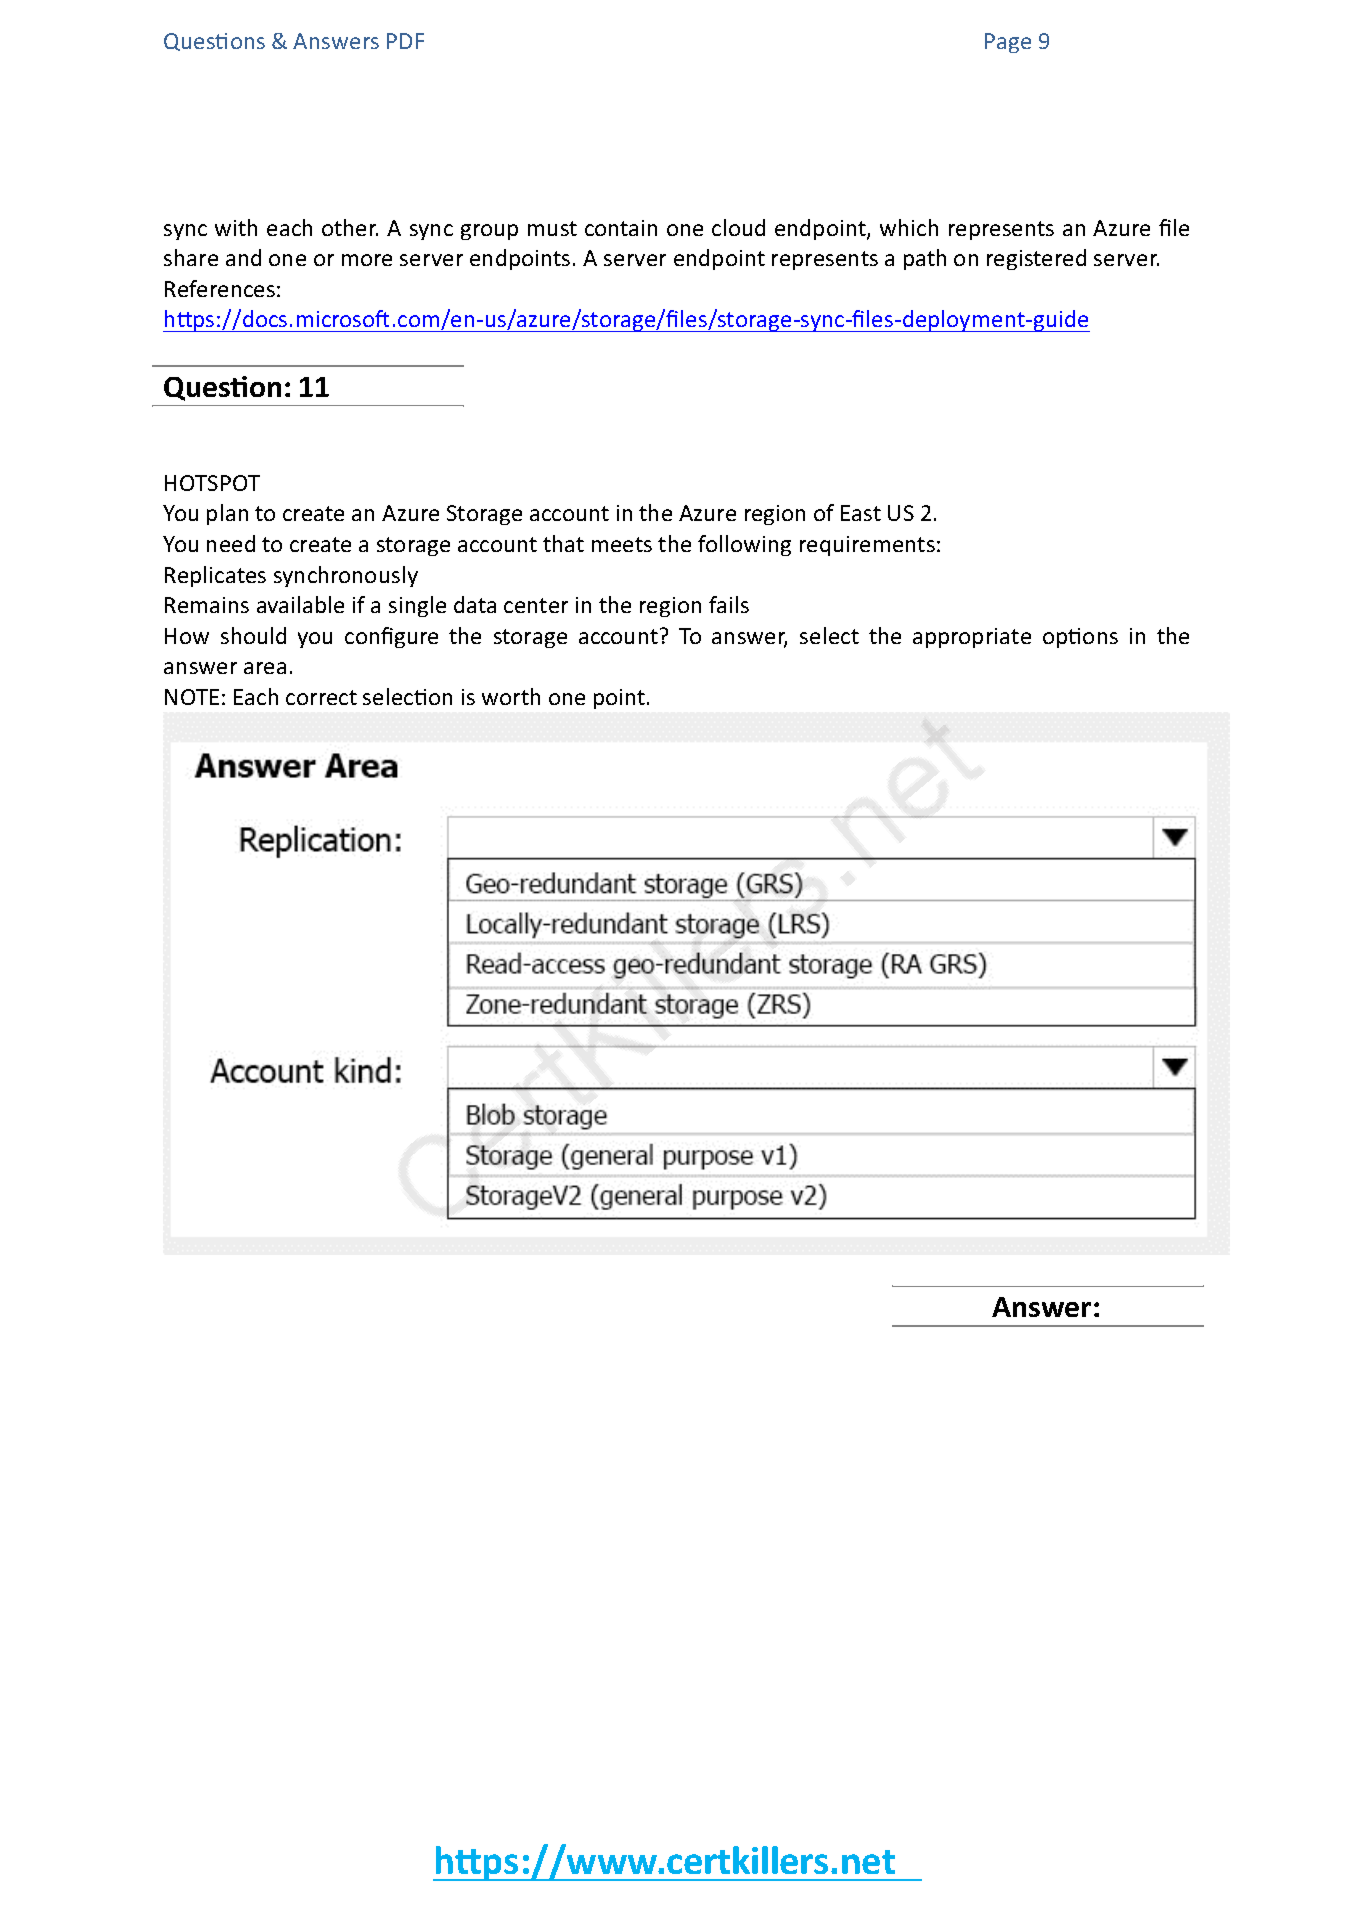 This screenshot has height=1916, width=1355. Describe the element at coordinates (972, 638) in the screenshot. I see `appropriate` at that location.
